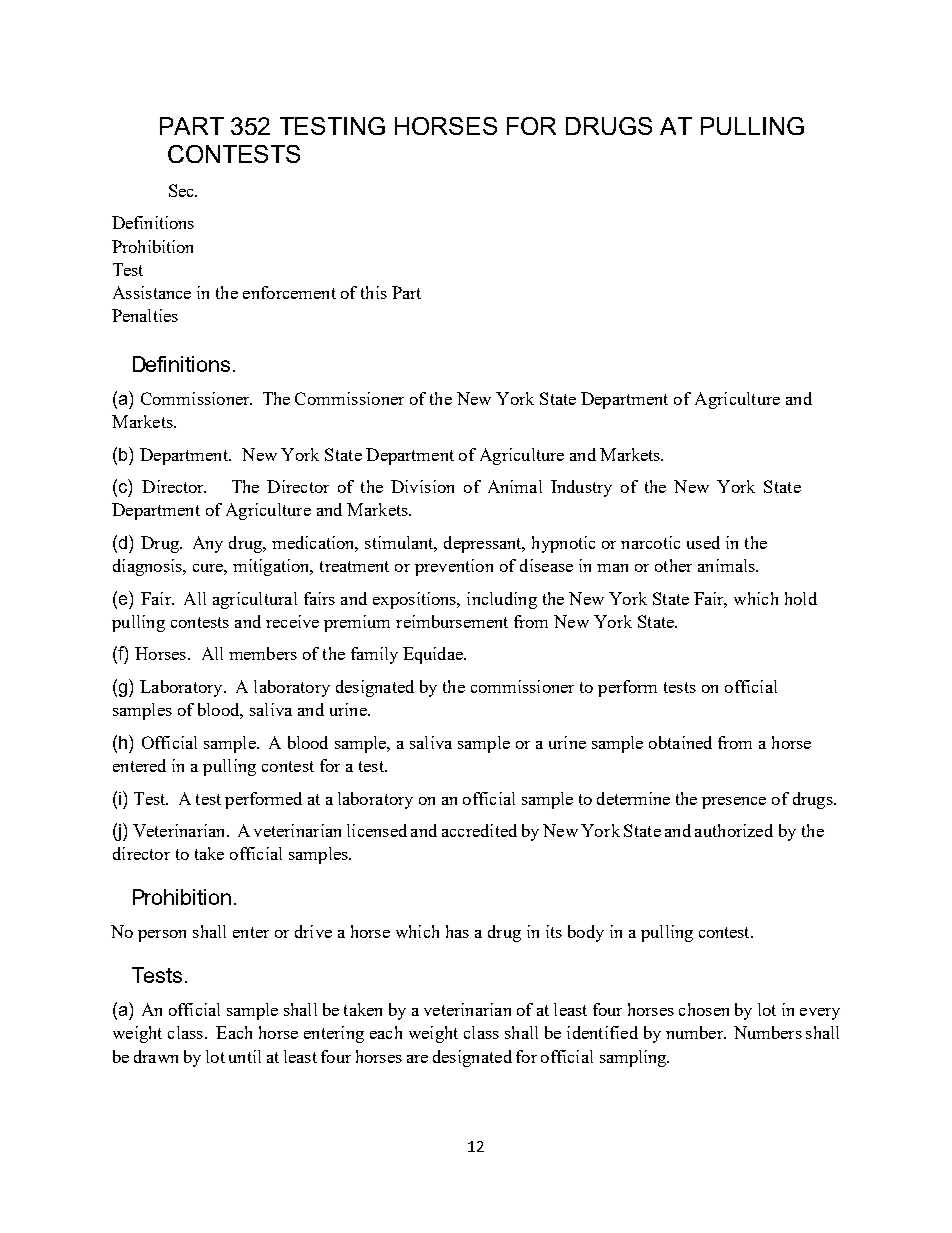 This screenshot has width=952, height=1233. Describe the element at coordinates (479, 830) in the screenshot. I see `accredited` at that location.
